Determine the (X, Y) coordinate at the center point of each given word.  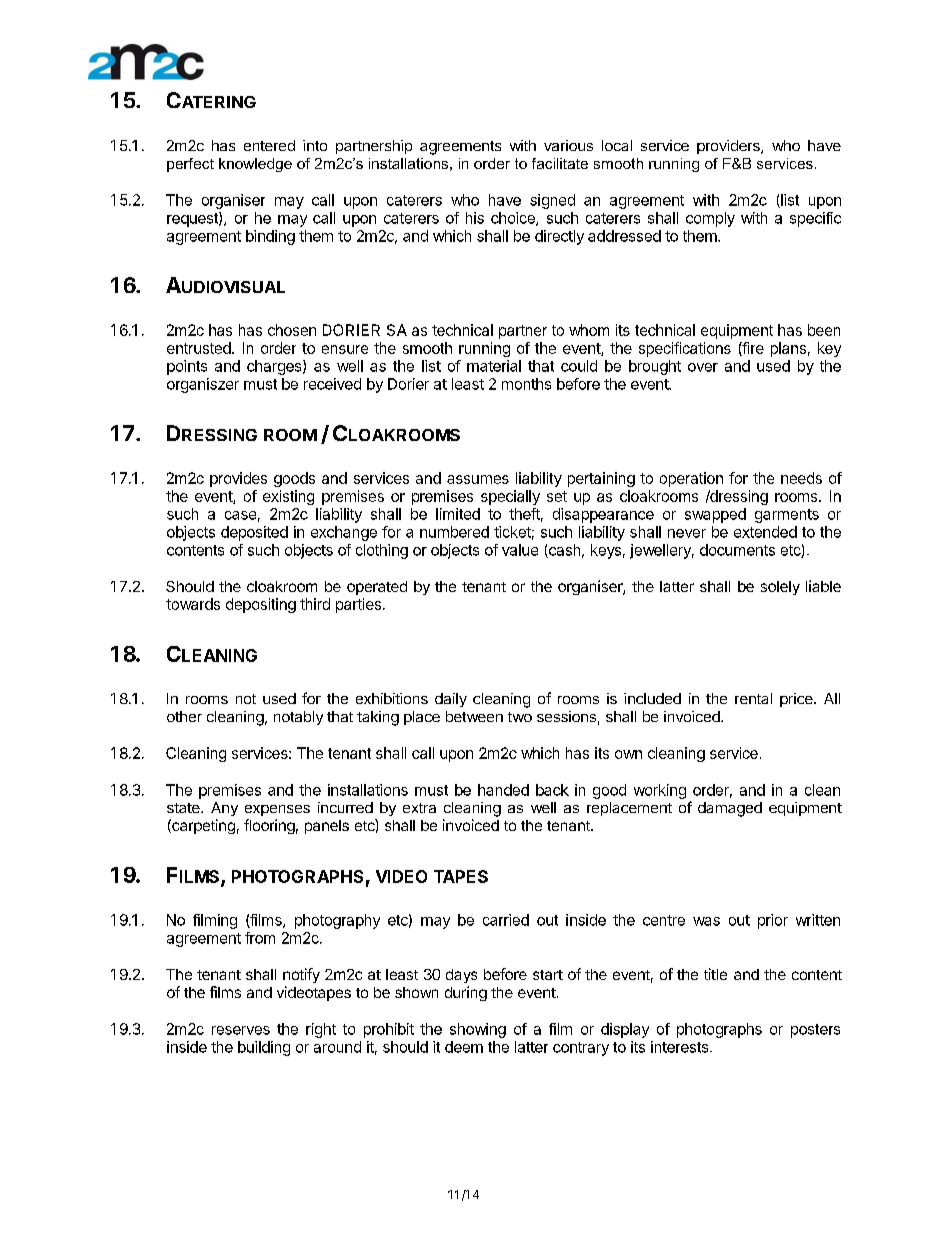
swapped (715, 515)
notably (298, 718)
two (520, 717)
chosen (292, 330)
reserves (241, 1030)
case (240, 515)
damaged (730, 809)
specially (510, 497)
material (494, 366)
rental (753, 698)
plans (788, 349)
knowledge (255, 165)
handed (503, 790)
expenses (277, 810)
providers (729, 147)
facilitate (560, 163)
